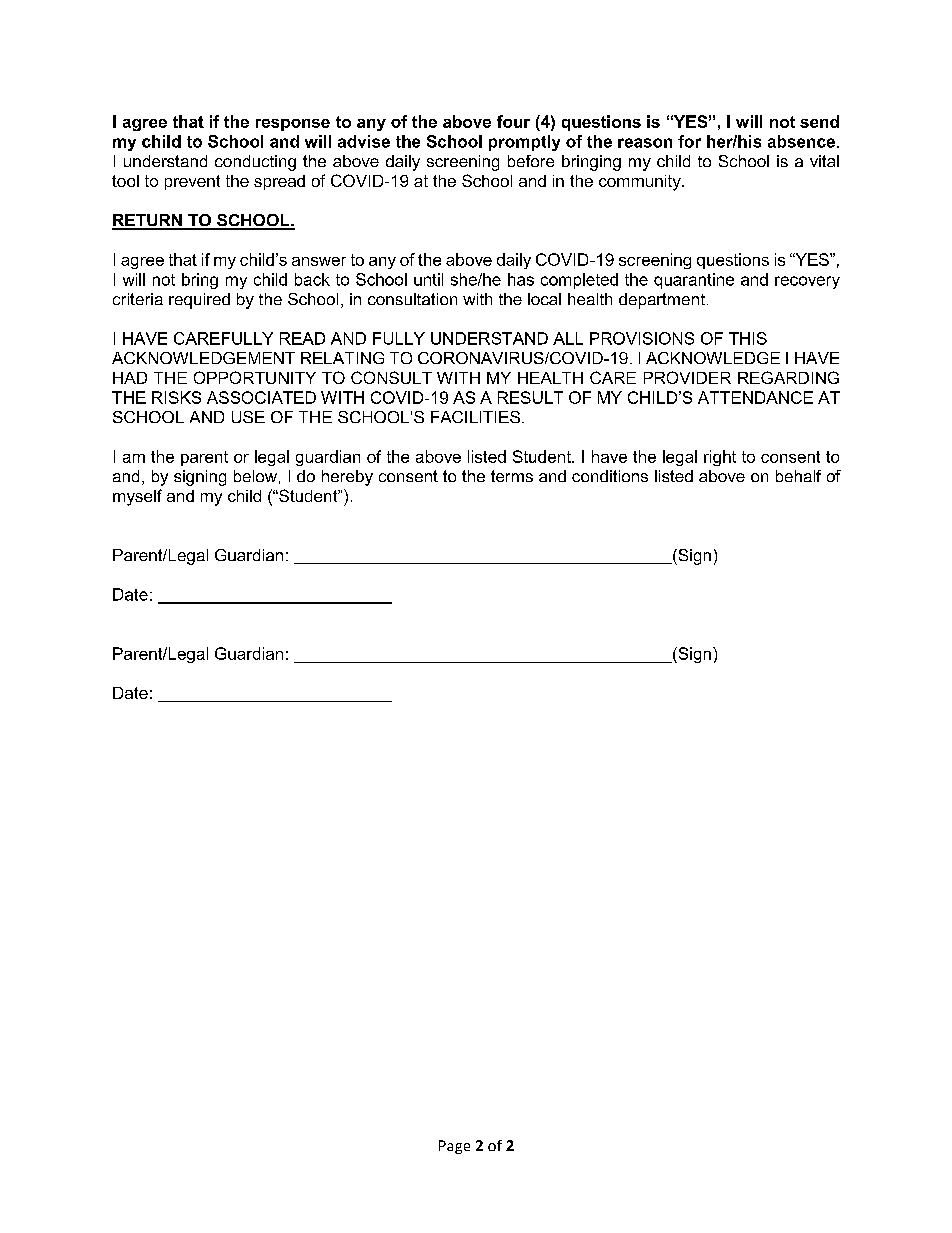  What do you see at coordinates (192, 182) in the screenshot?
I see `prevent` at bounding box center [192, 182].
